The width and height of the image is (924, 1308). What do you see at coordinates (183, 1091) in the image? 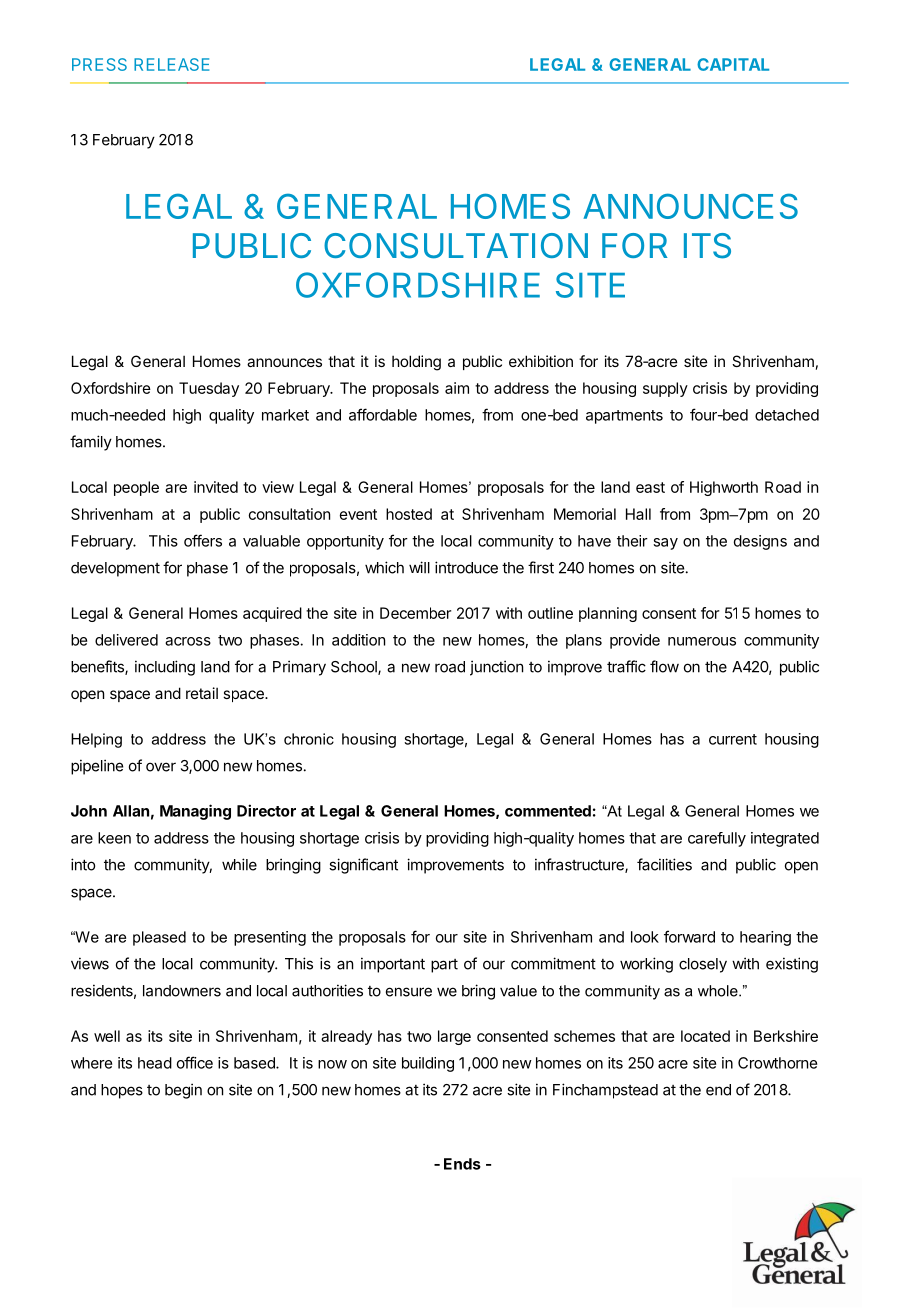
I see `begin` at bounding box center [183, 1091].
